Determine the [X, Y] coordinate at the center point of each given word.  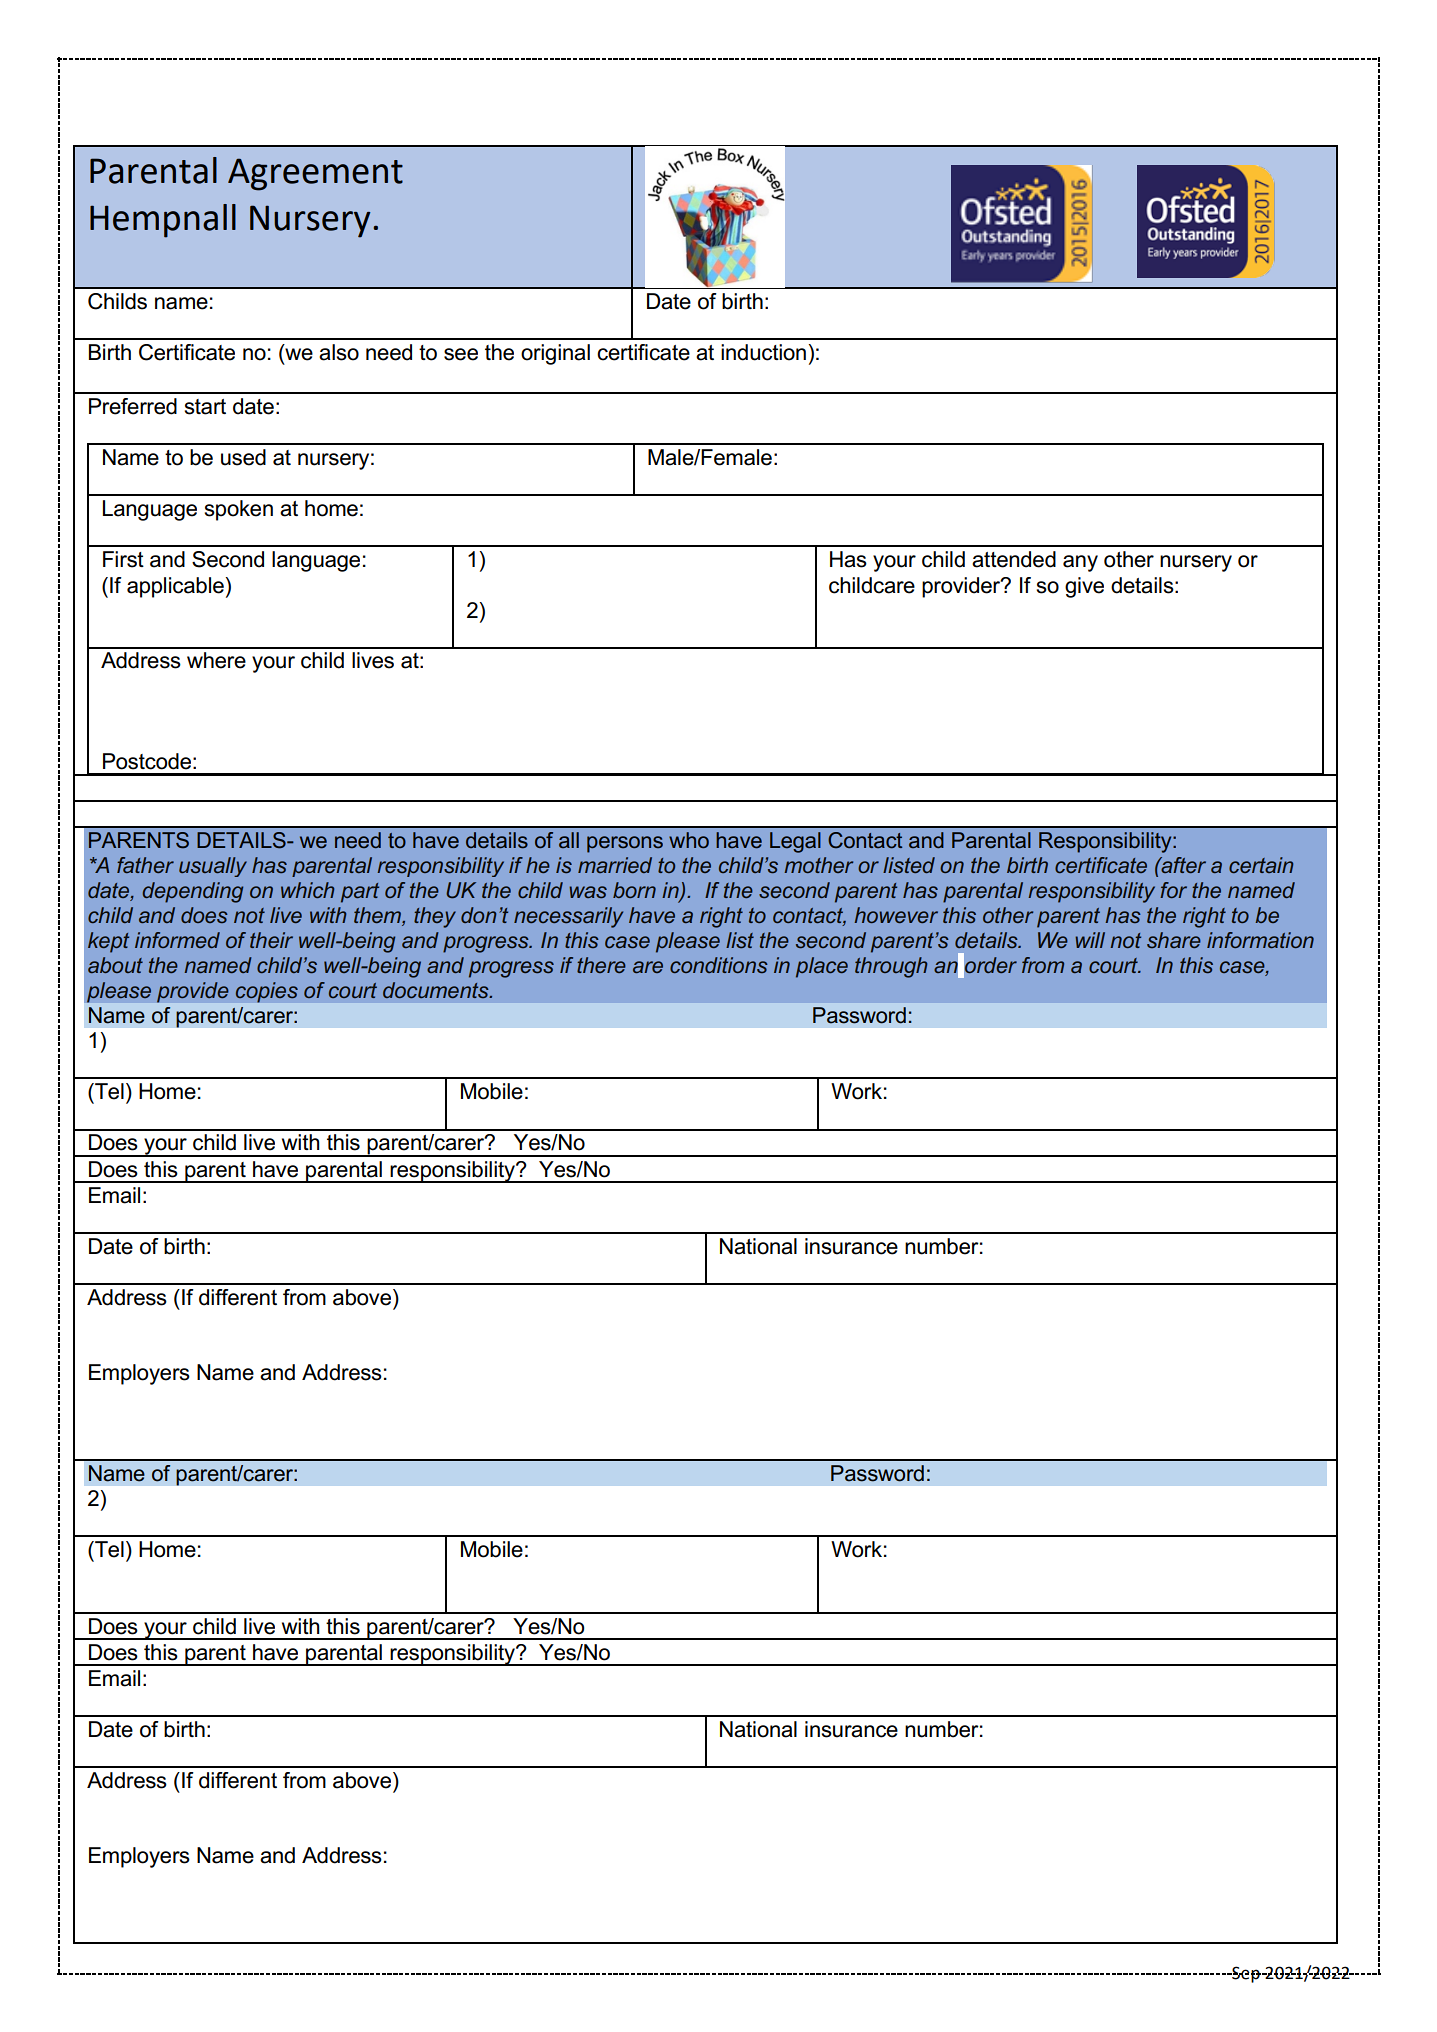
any [1080, 563]
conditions [719, 965]
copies [266, 992]
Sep [1245, 1974]
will [1090, 940]
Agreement [315, 174]
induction [763, 352]
